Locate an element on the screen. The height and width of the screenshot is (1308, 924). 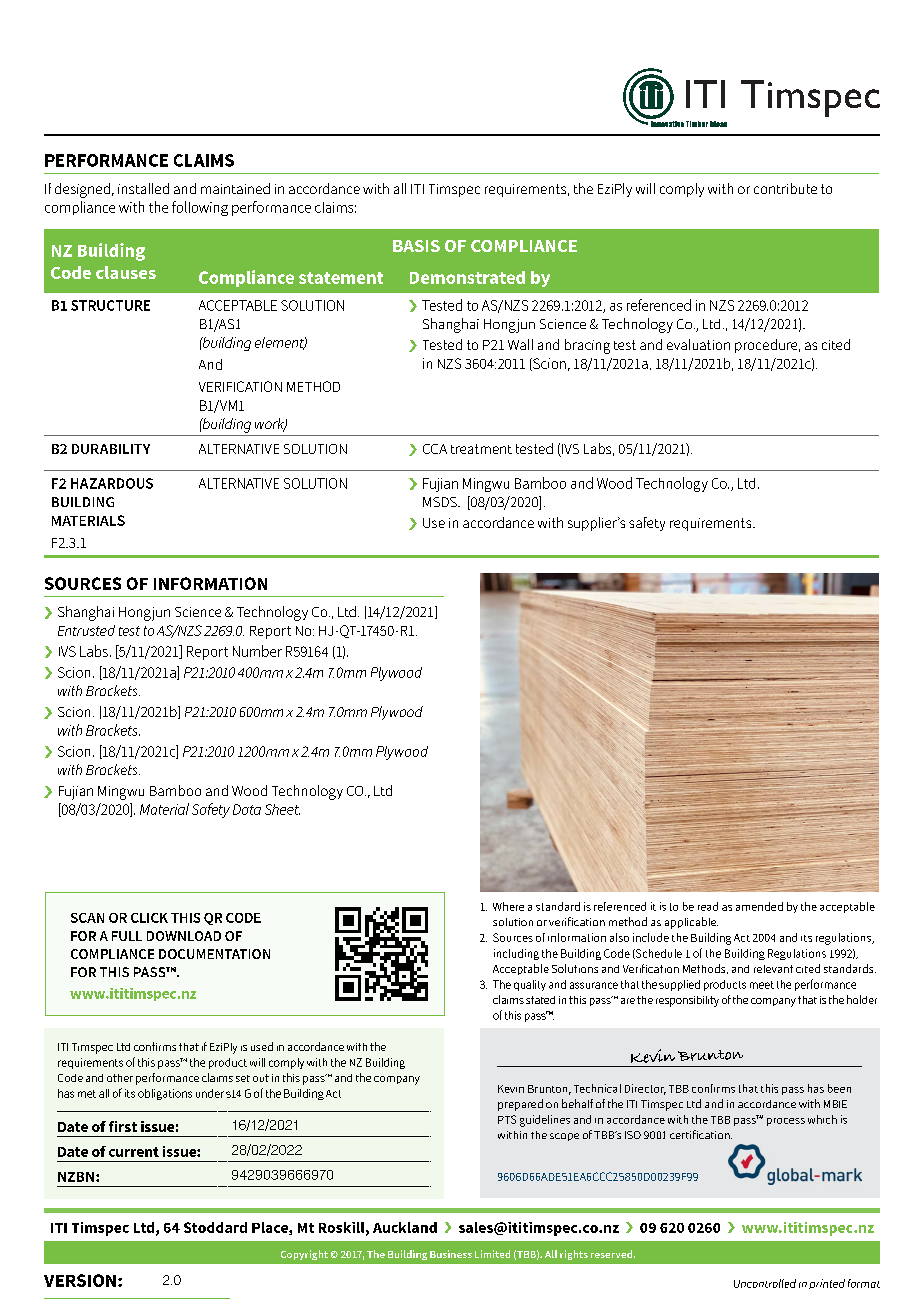
Where is located at coordinates (508, 906).
